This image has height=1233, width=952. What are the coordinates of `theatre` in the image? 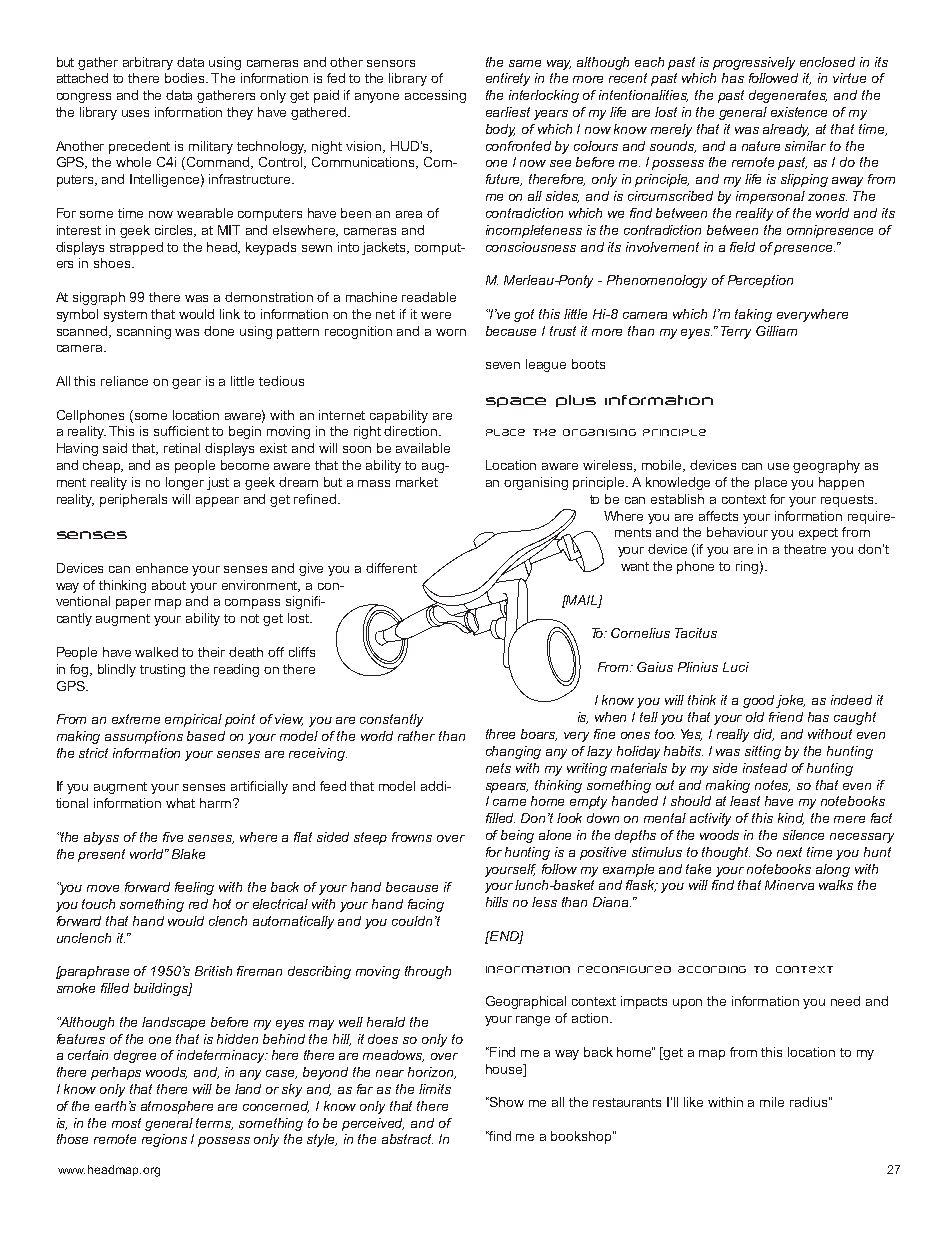 It's located at (805, 549).
